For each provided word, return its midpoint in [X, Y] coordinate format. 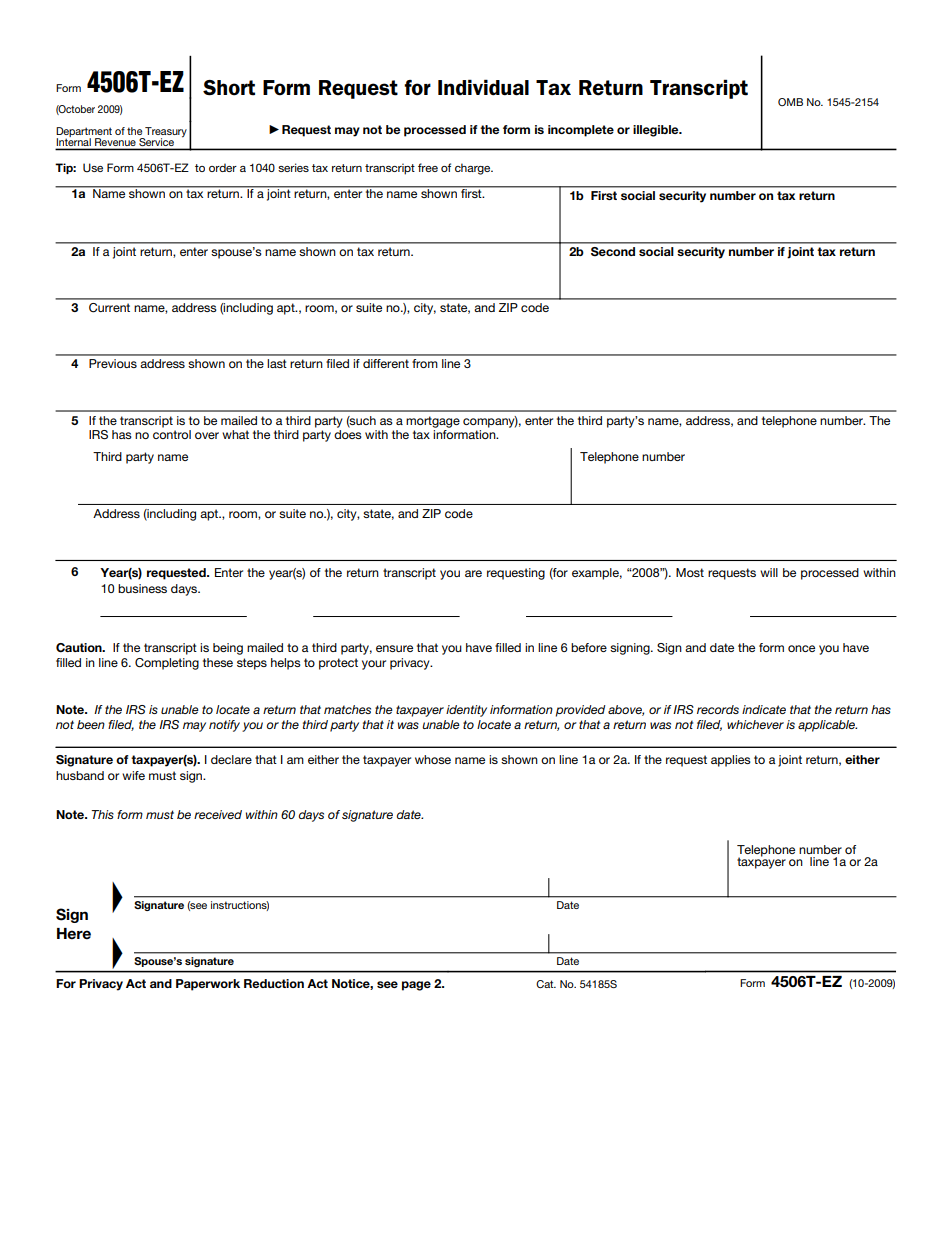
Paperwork [208, 985]
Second [613, 251]
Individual [483, 87]
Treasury [165, 133]
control [172, 434]
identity [466, 711]
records [718, 709]
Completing [167, 664]
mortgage [433, 423]
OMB [790, 102]
